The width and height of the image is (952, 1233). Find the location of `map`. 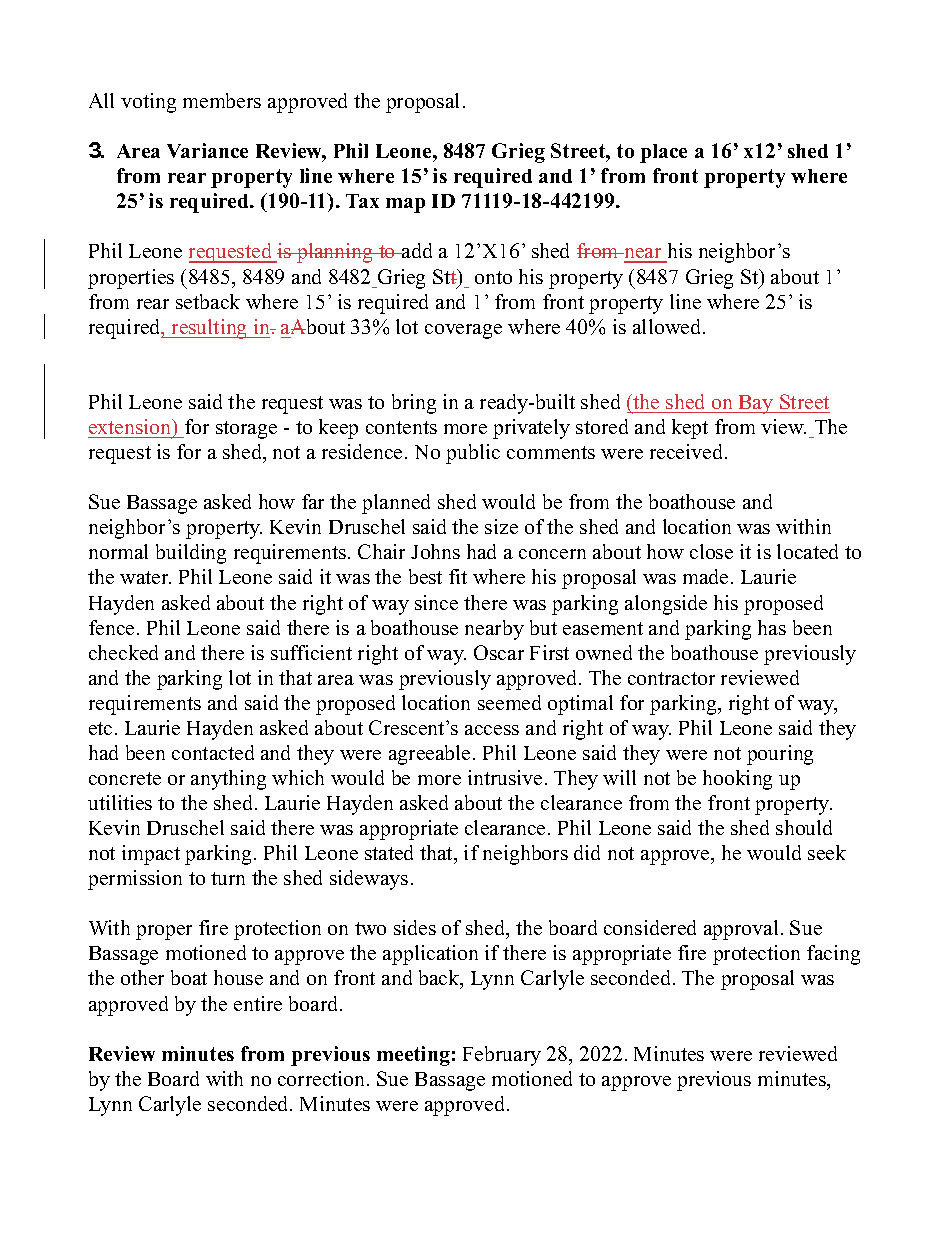

map is located at coordinates (405, 205).
